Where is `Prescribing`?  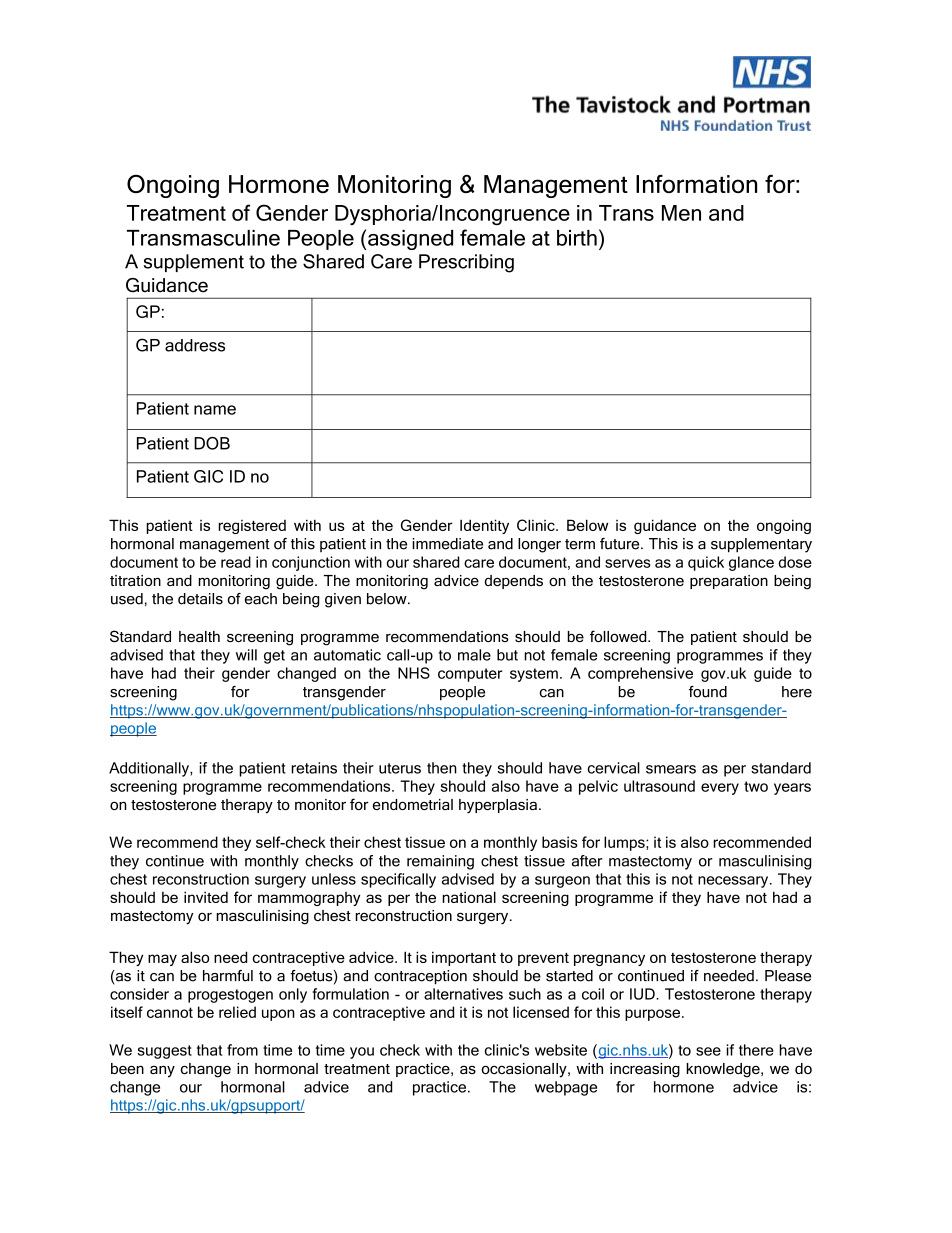
Prescribing is located at coordinates (466, 263).
